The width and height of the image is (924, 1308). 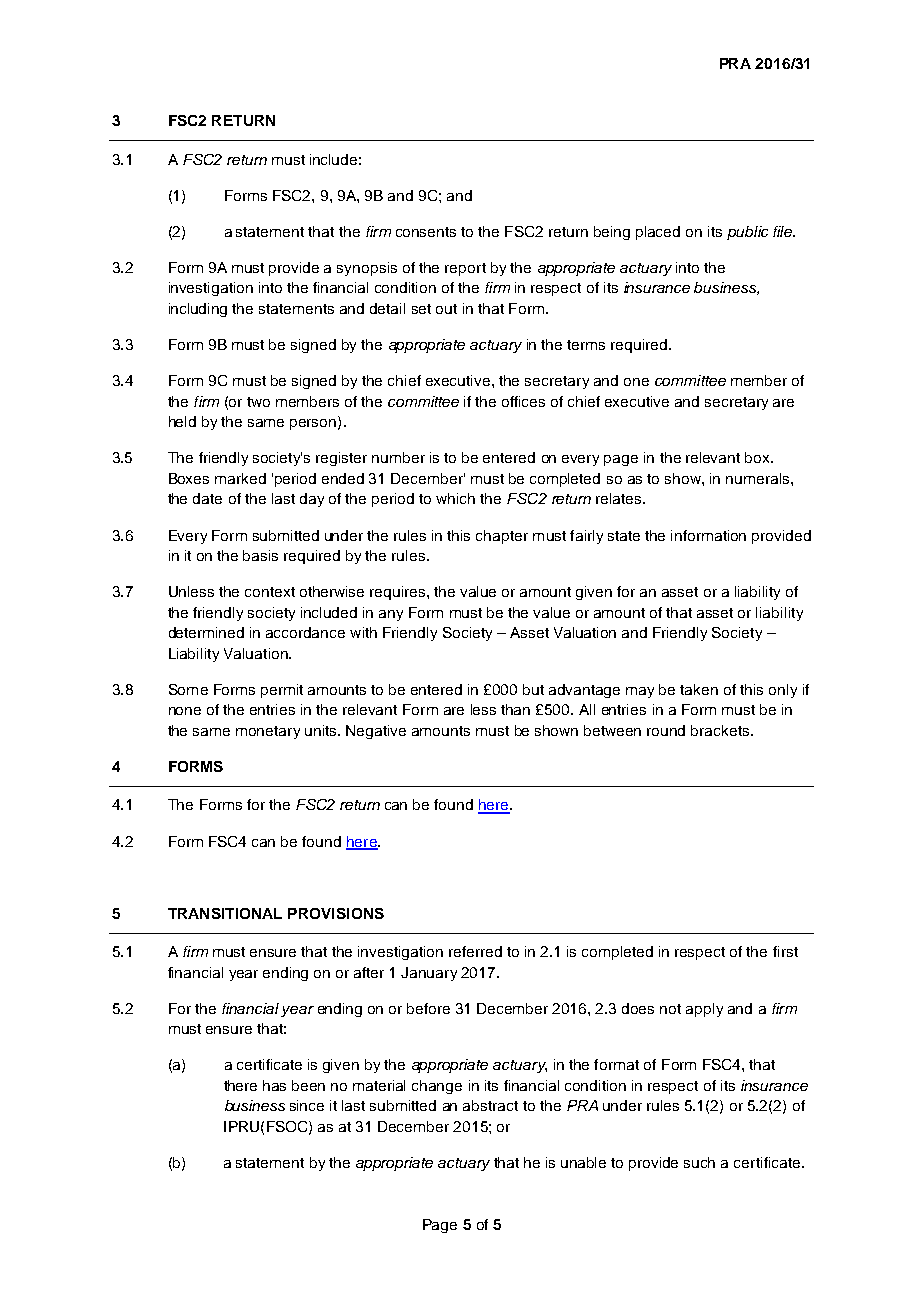 I want to click on report, so click(x=465, y=269).
